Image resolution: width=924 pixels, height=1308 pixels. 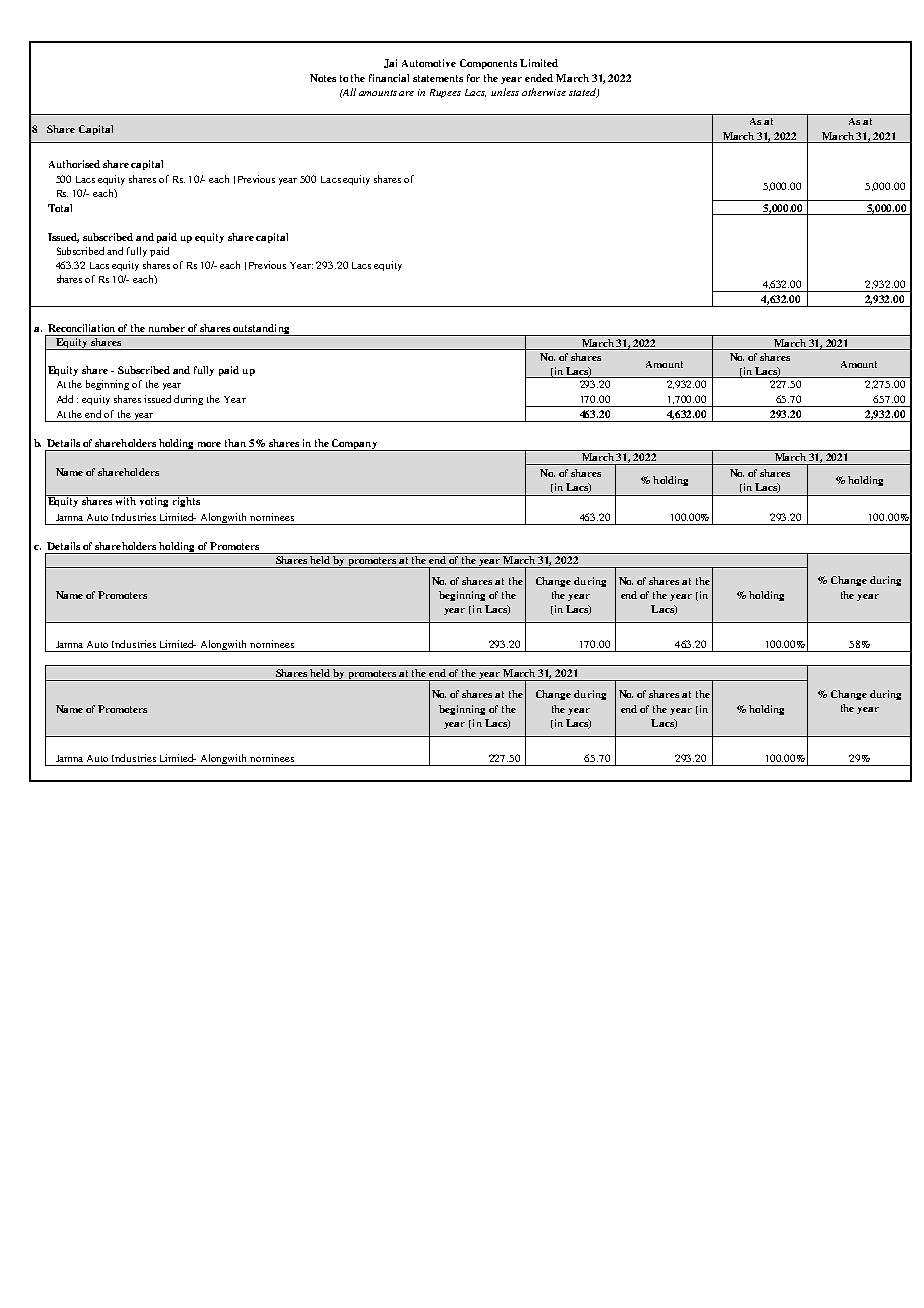 I want to click on ended, so click(x=539, y=78).
